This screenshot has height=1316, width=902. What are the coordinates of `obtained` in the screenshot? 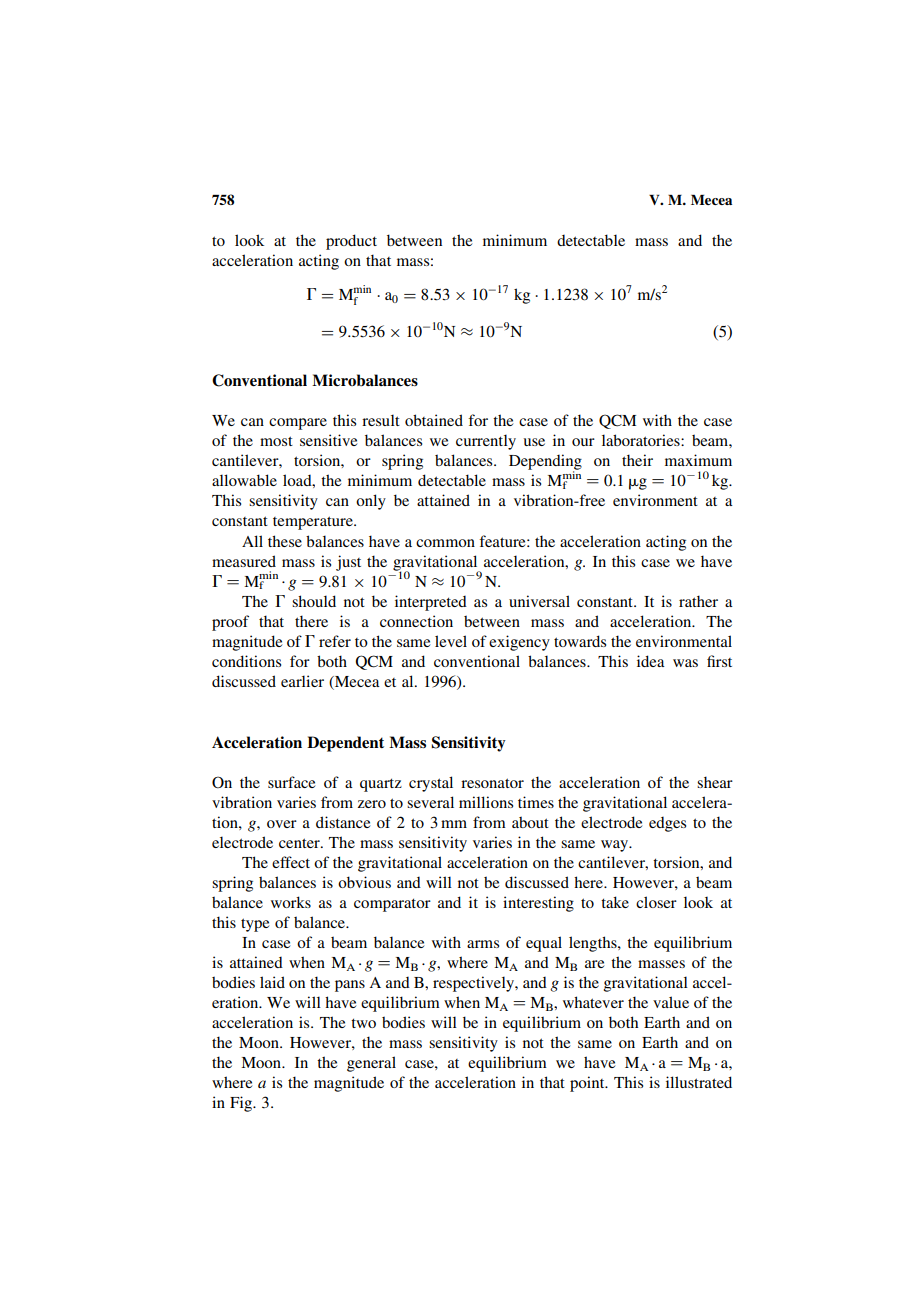 It's located at (434, 420).
